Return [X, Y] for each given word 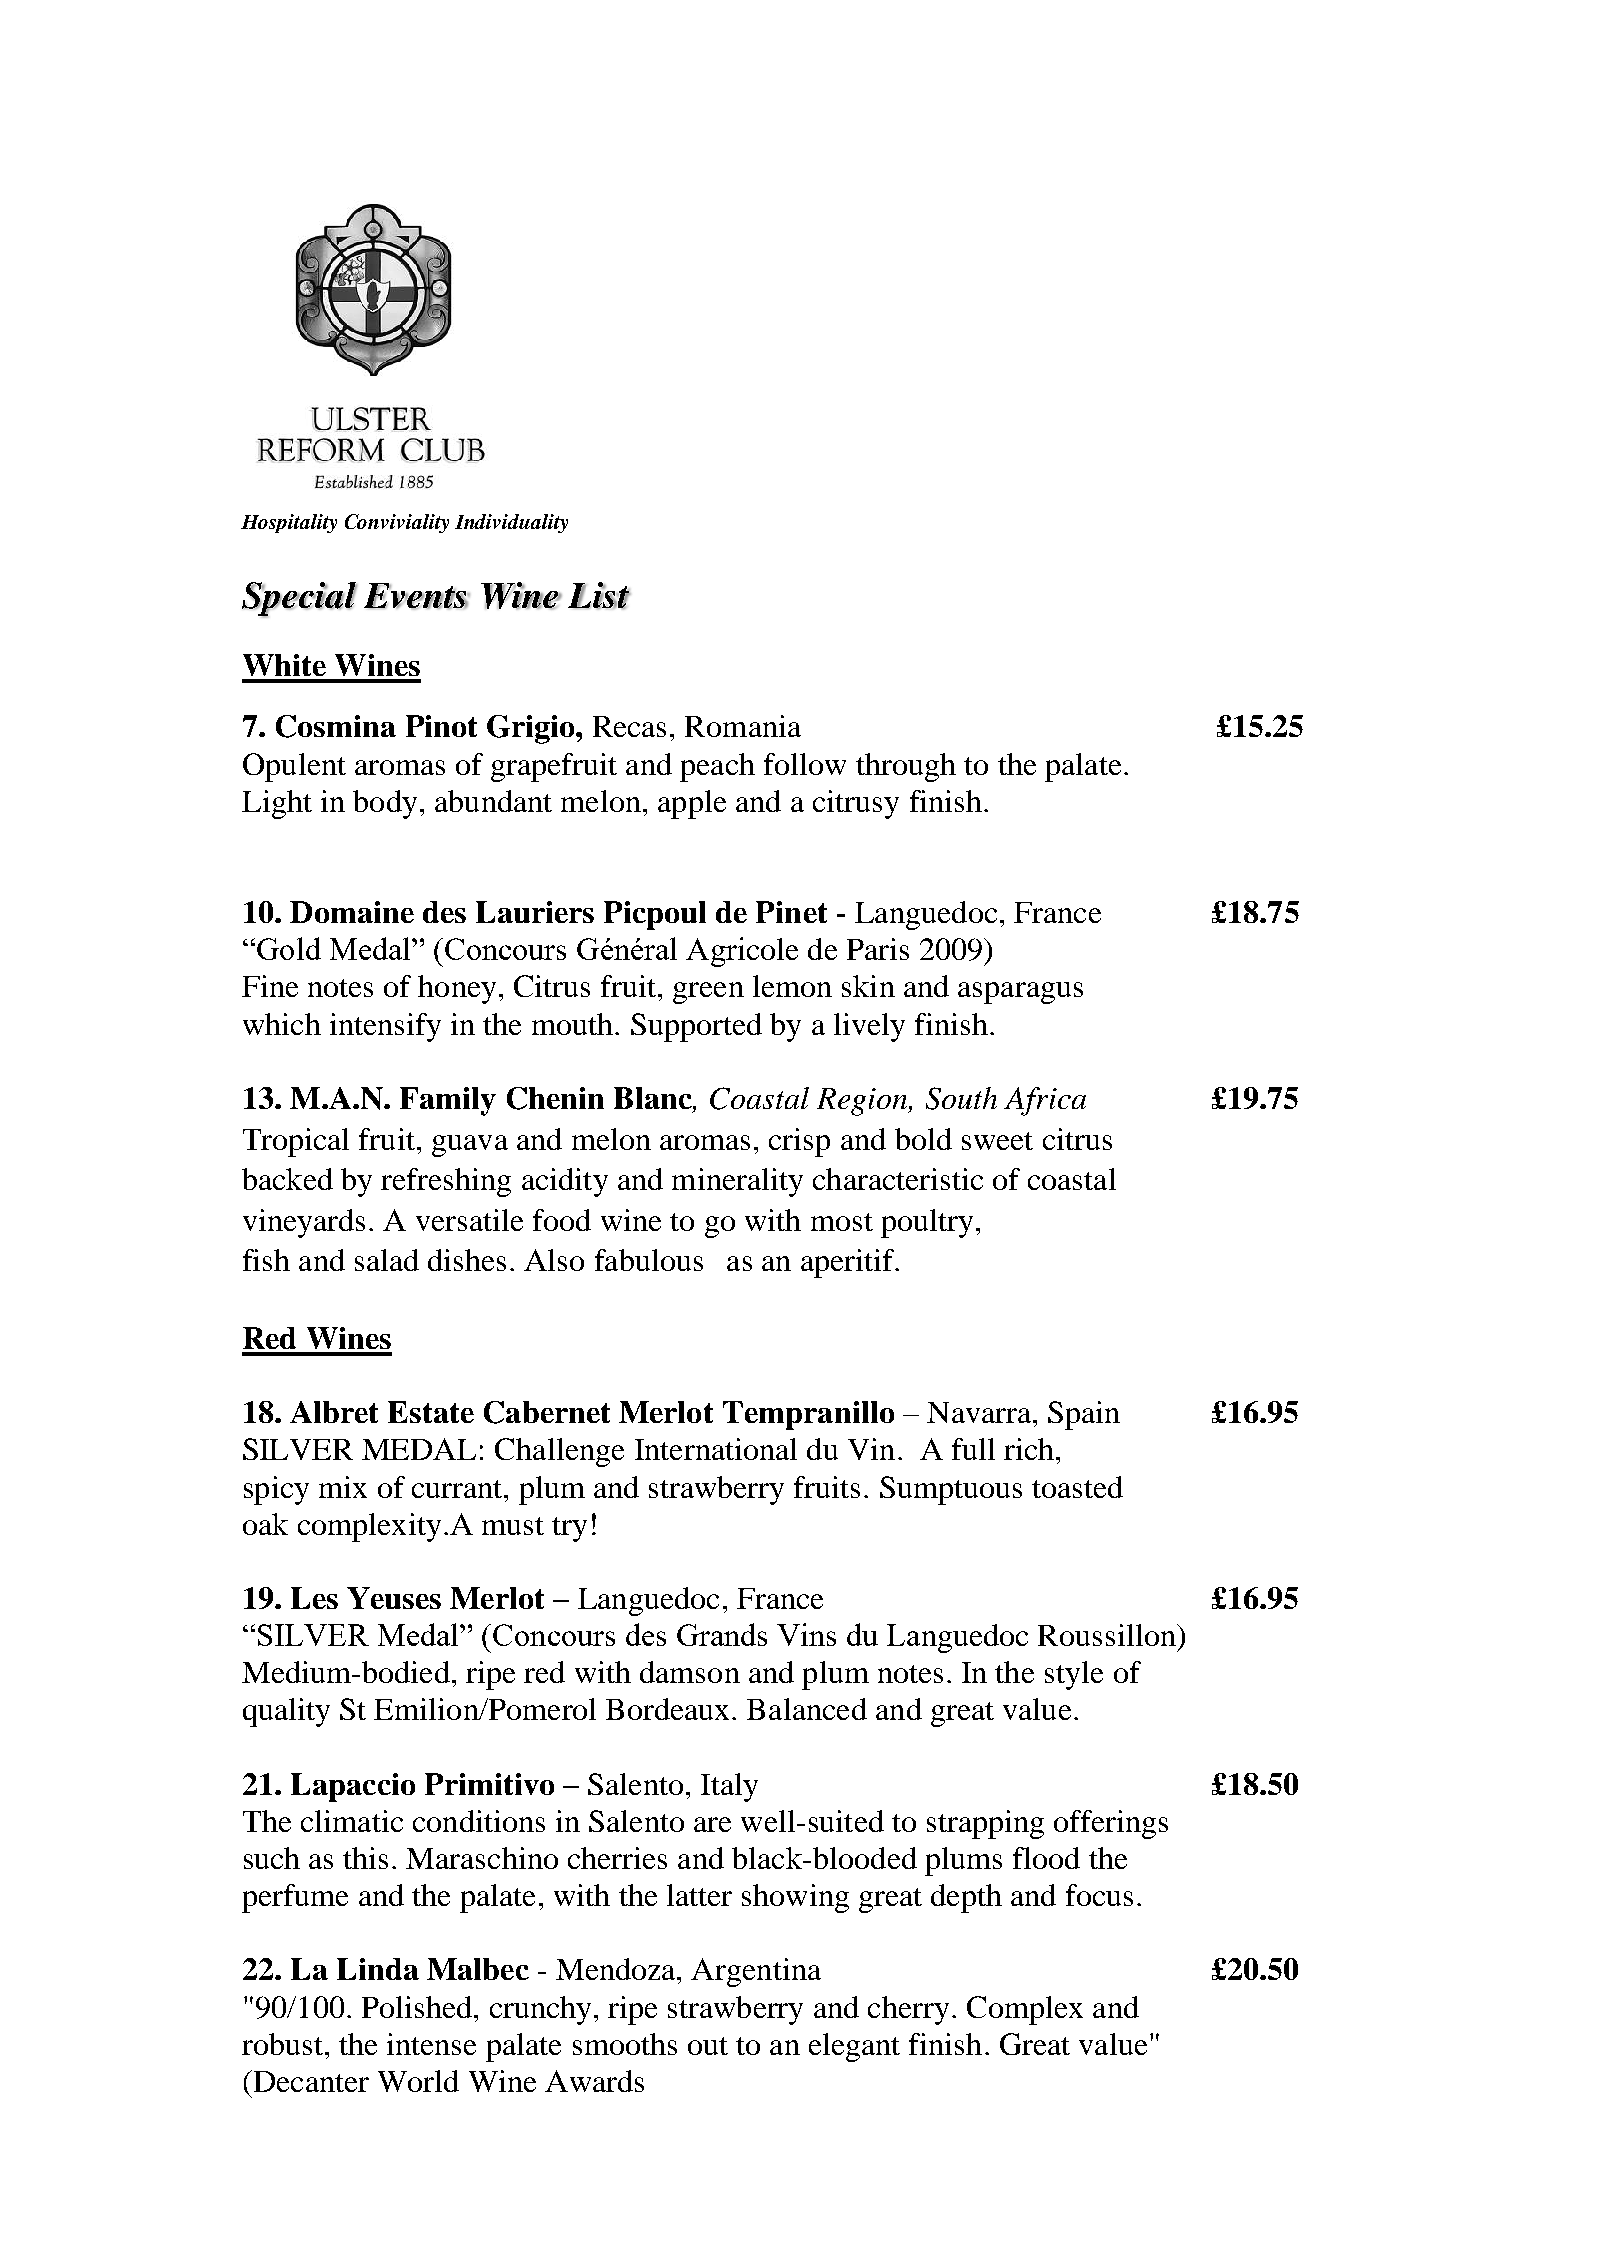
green [708, 993]
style [1074, 1675]
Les [314, 1598]
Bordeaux [667, 1709]
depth [966, 1898]
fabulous [649, 1260]
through [906, 767]
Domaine [352, 912]
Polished [418, 2007]
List [599, 595]
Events [416, 596]
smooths [625, 2044]
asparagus [1020, 993]
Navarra [980, 1412]
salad [387, 1260]
